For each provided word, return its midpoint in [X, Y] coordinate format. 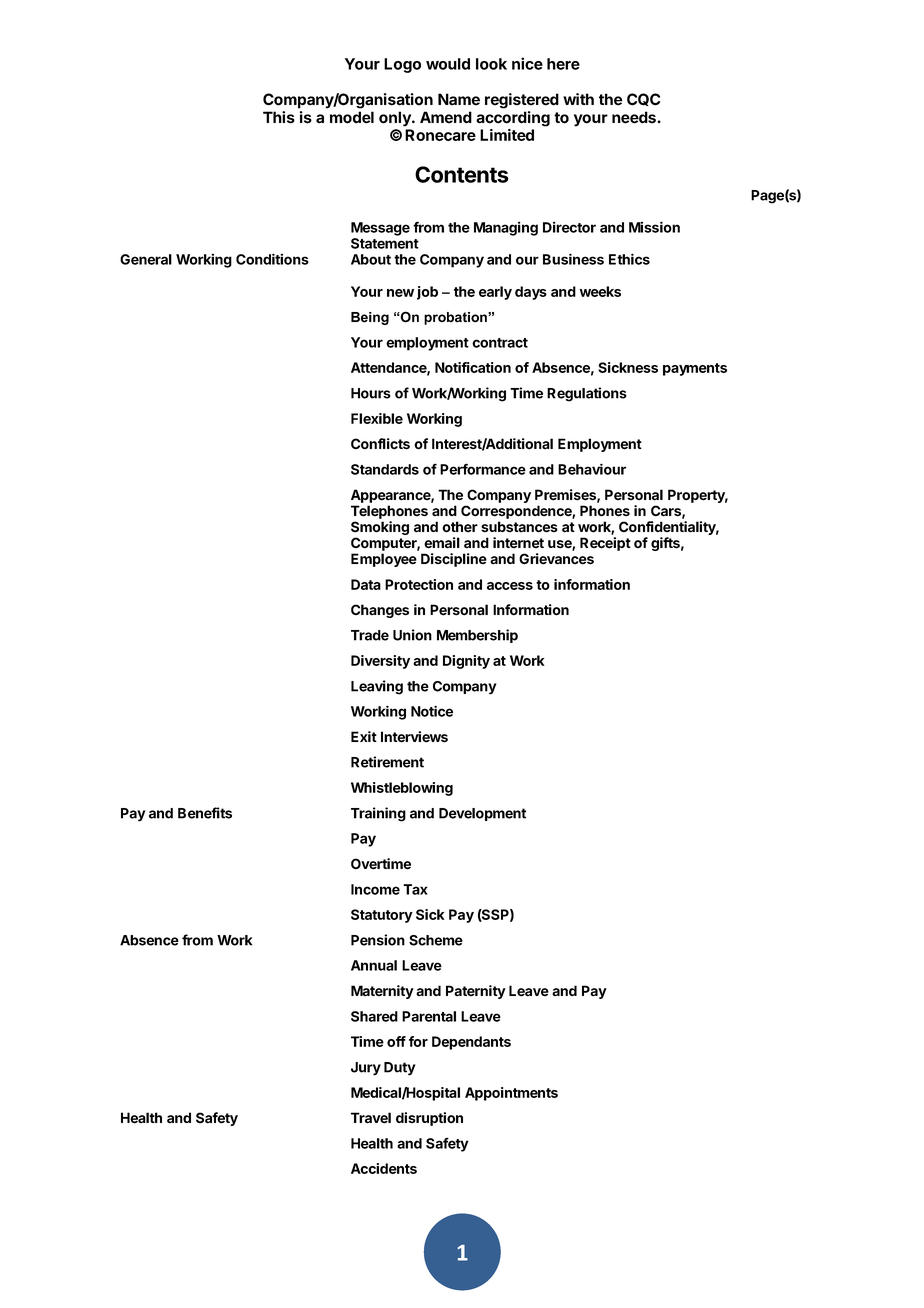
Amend [446, 117]
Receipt [605, 544]
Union [412, 635]
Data [366, 584]
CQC [643, 99]
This [279, 117]
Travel [371, 1118]
